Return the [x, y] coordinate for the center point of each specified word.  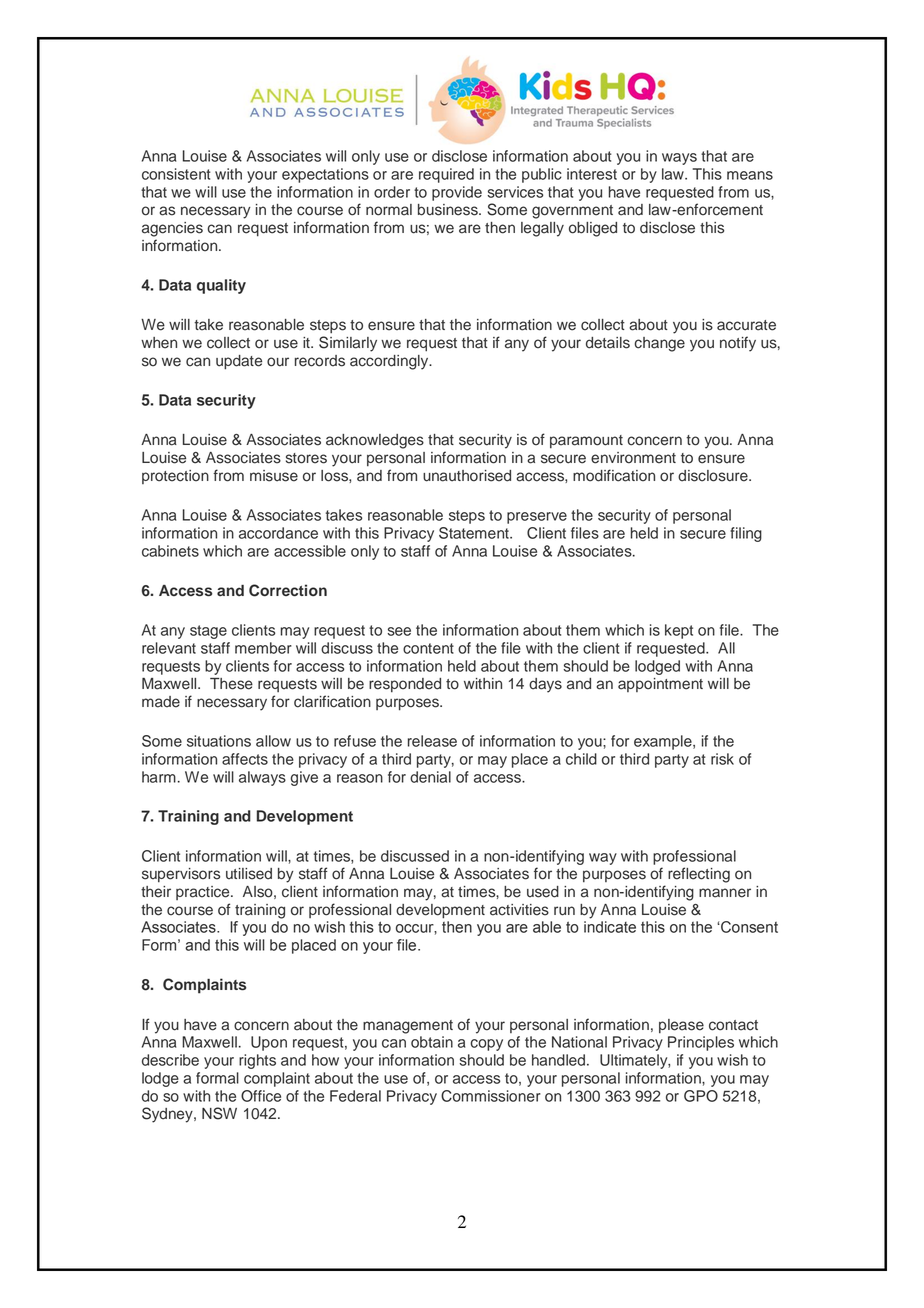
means [750, 175]
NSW [219, 1113]
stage [208, 632]
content [428, 648]
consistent [176, 174]
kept [679, 631]
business [449, 210]
